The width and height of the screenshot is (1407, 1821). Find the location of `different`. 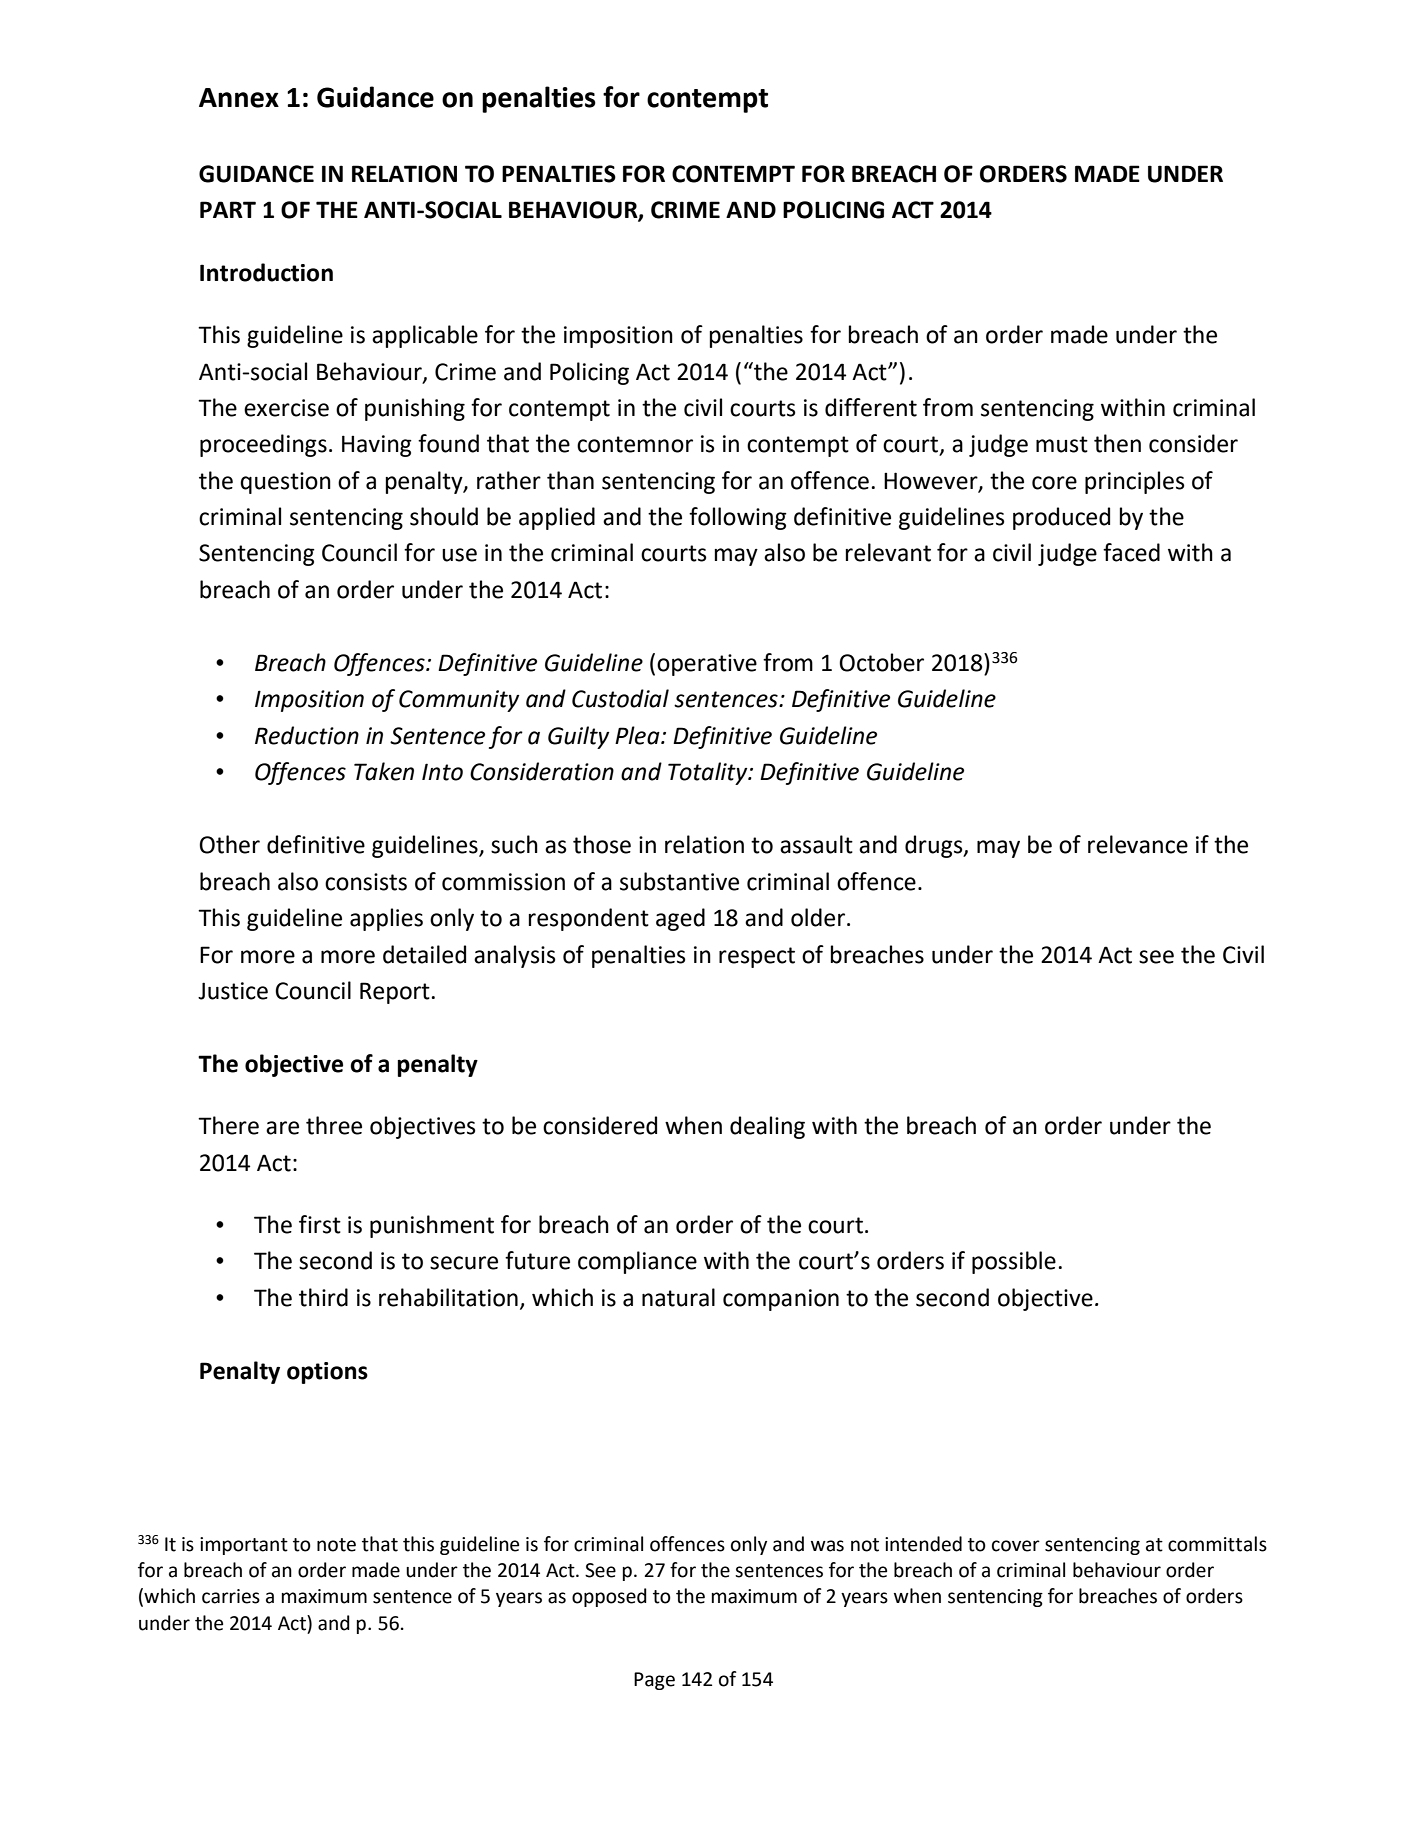

different is located at coordinates (871, 407).
